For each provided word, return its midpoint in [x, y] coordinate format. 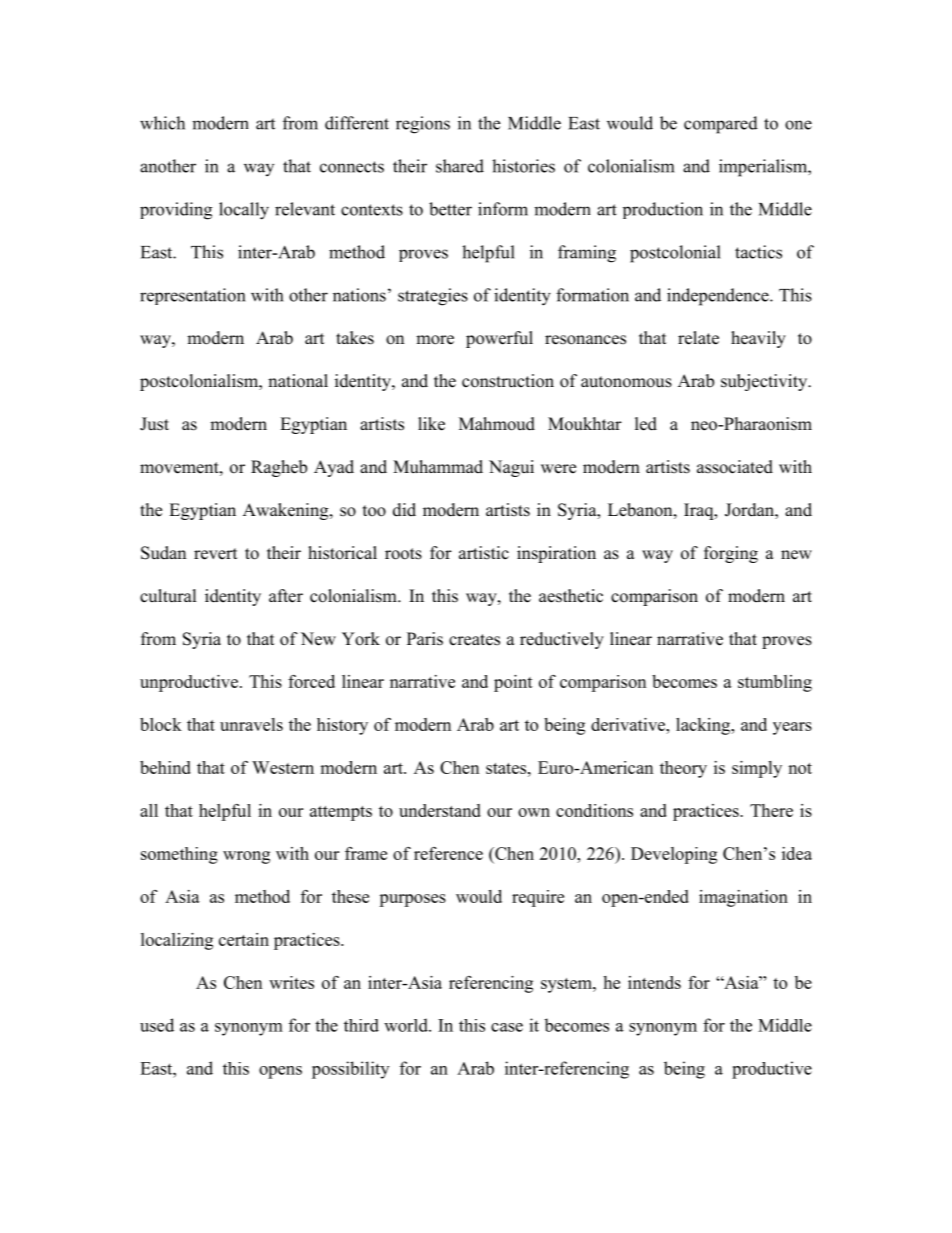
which [162, 123]
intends [654, 982]
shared [460, 166]
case [507, 1027]
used [157, 1025]
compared [721, 125]
